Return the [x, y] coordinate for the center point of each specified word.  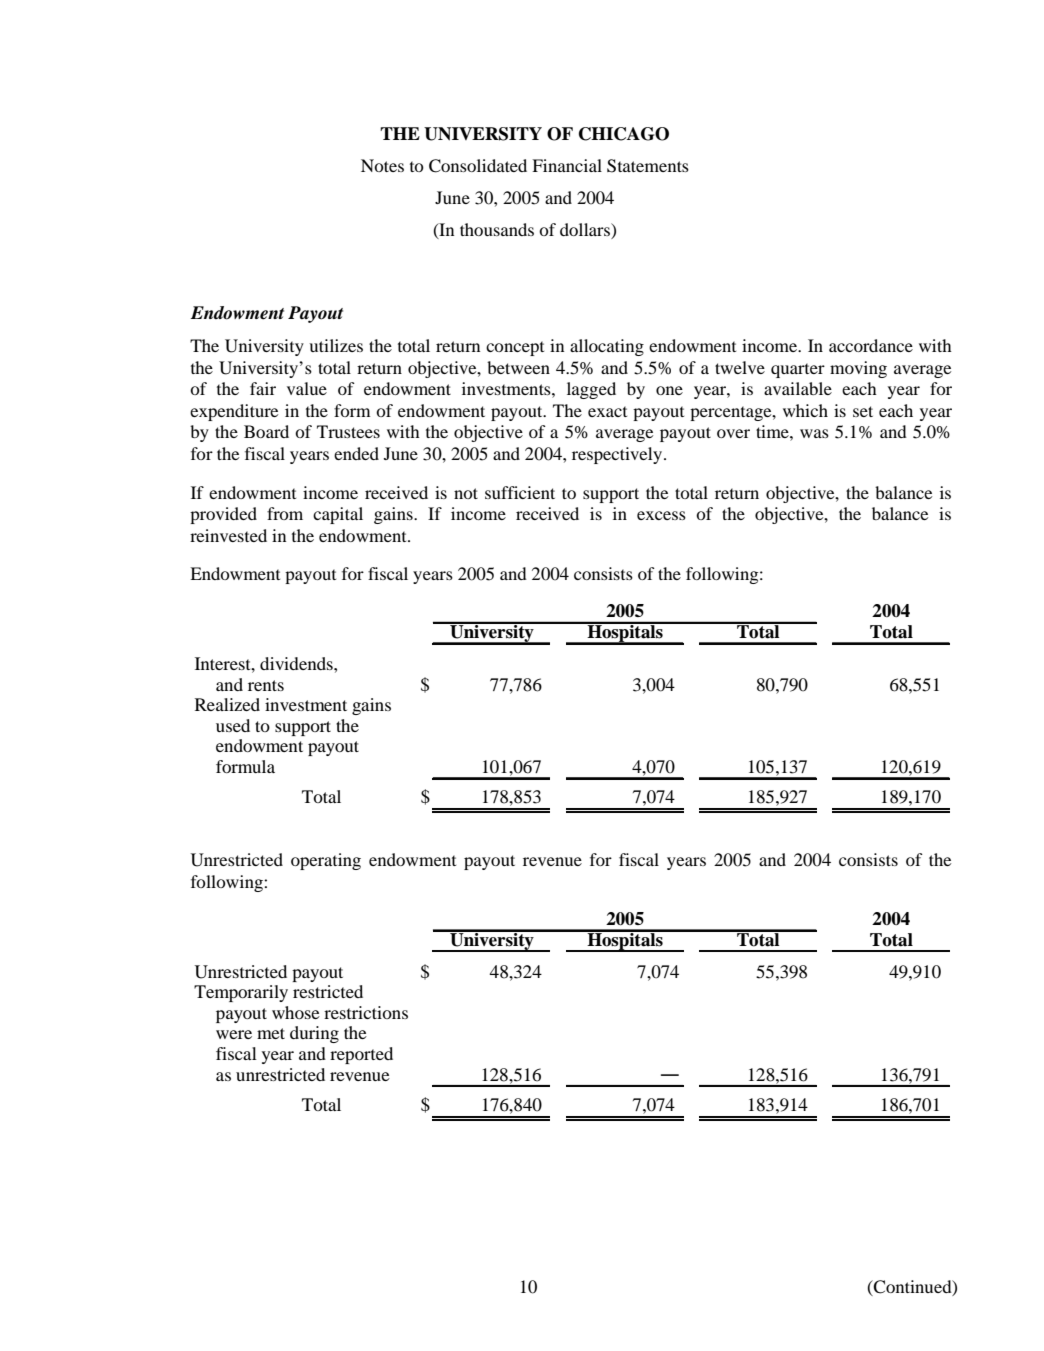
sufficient [520, 492]
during [314, 1034]
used [233, 725]
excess [661, 515]
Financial [567, 165]
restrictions [366, 1012]
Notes [382, 165]
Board [266, 431]
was [814, 433]
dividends [297, 663]
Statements [648, 166]
